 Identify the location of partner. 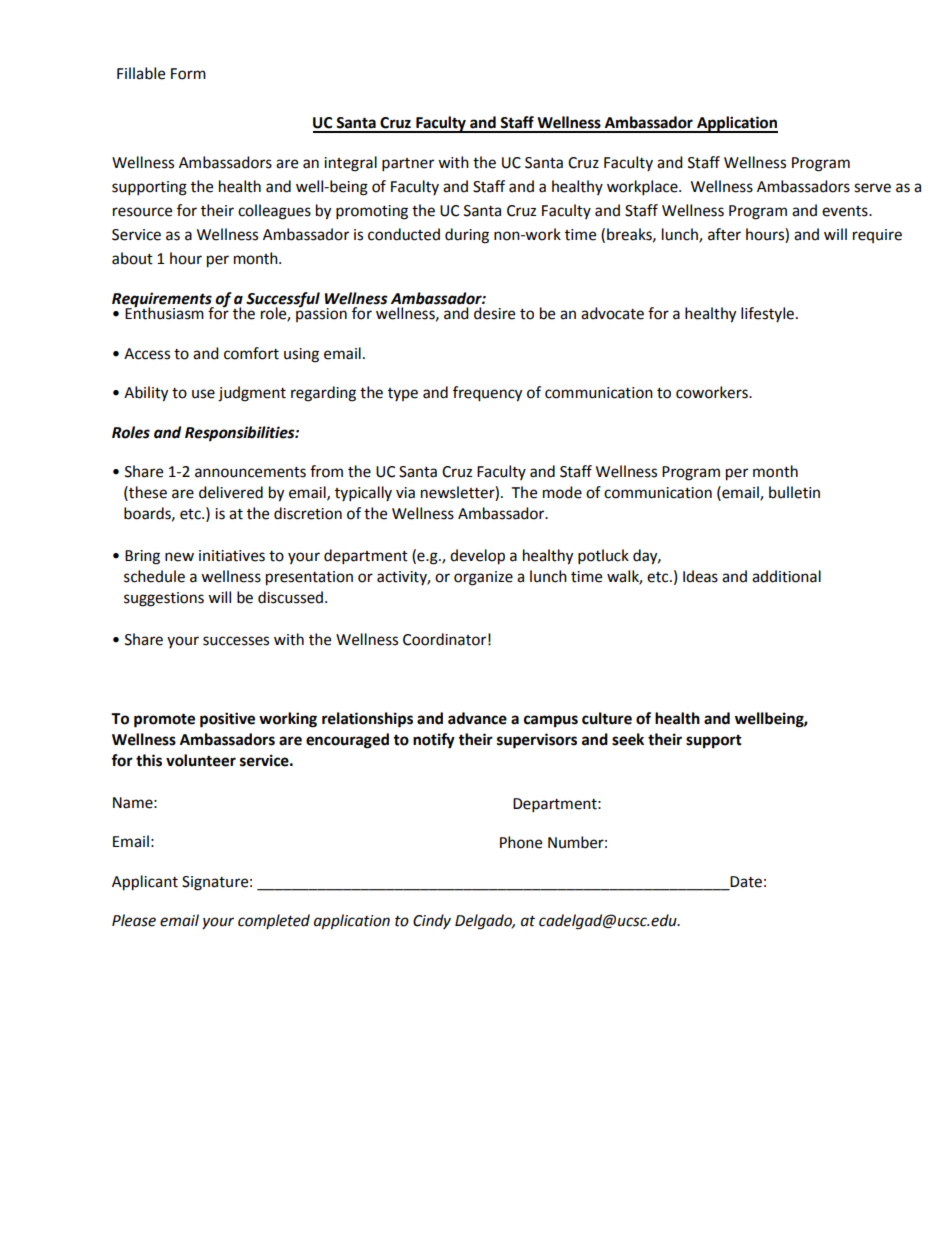
(408, 165).
